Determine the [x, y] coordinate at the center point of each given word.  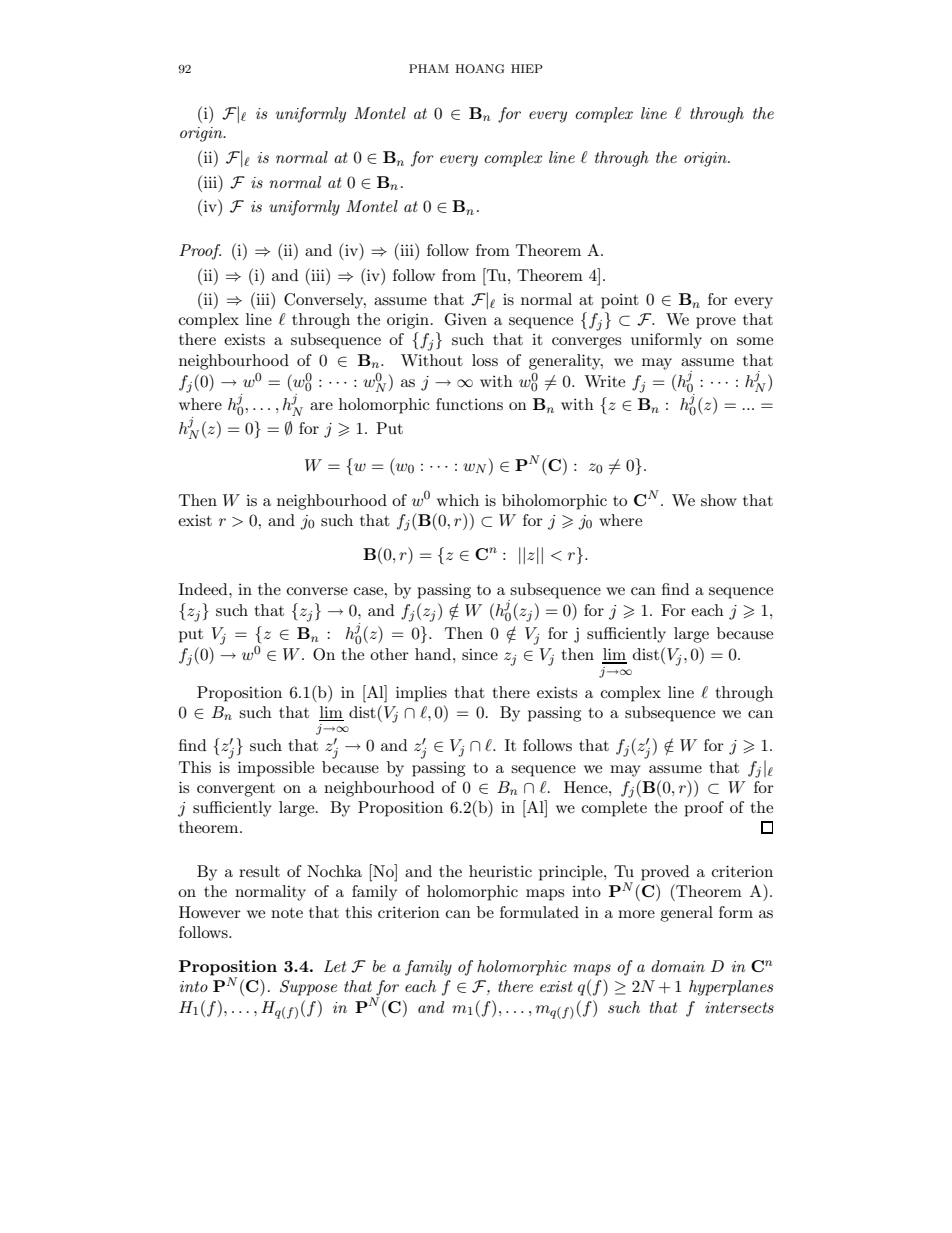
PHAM [429, 68]
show [719, 500]
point [620, 301]
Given [466, 319]
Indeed [204, 589]
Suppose [308, 988]
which [458, 500]
